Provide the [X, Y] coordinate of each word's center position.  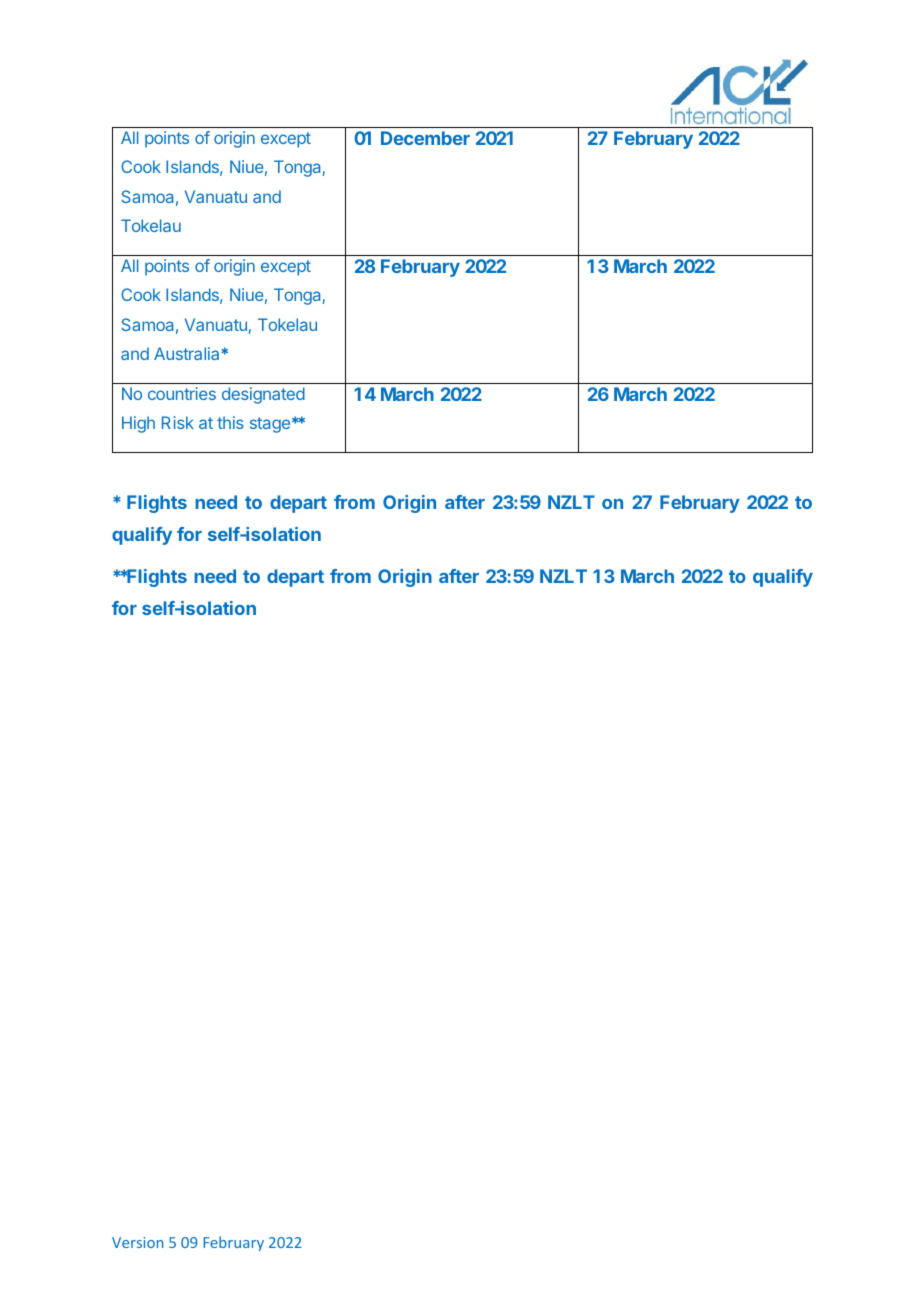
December [425, 138]
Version [137, 1242]
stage [270, 425]
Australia [188, 353]
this [230, 422]
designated [263, 395]
